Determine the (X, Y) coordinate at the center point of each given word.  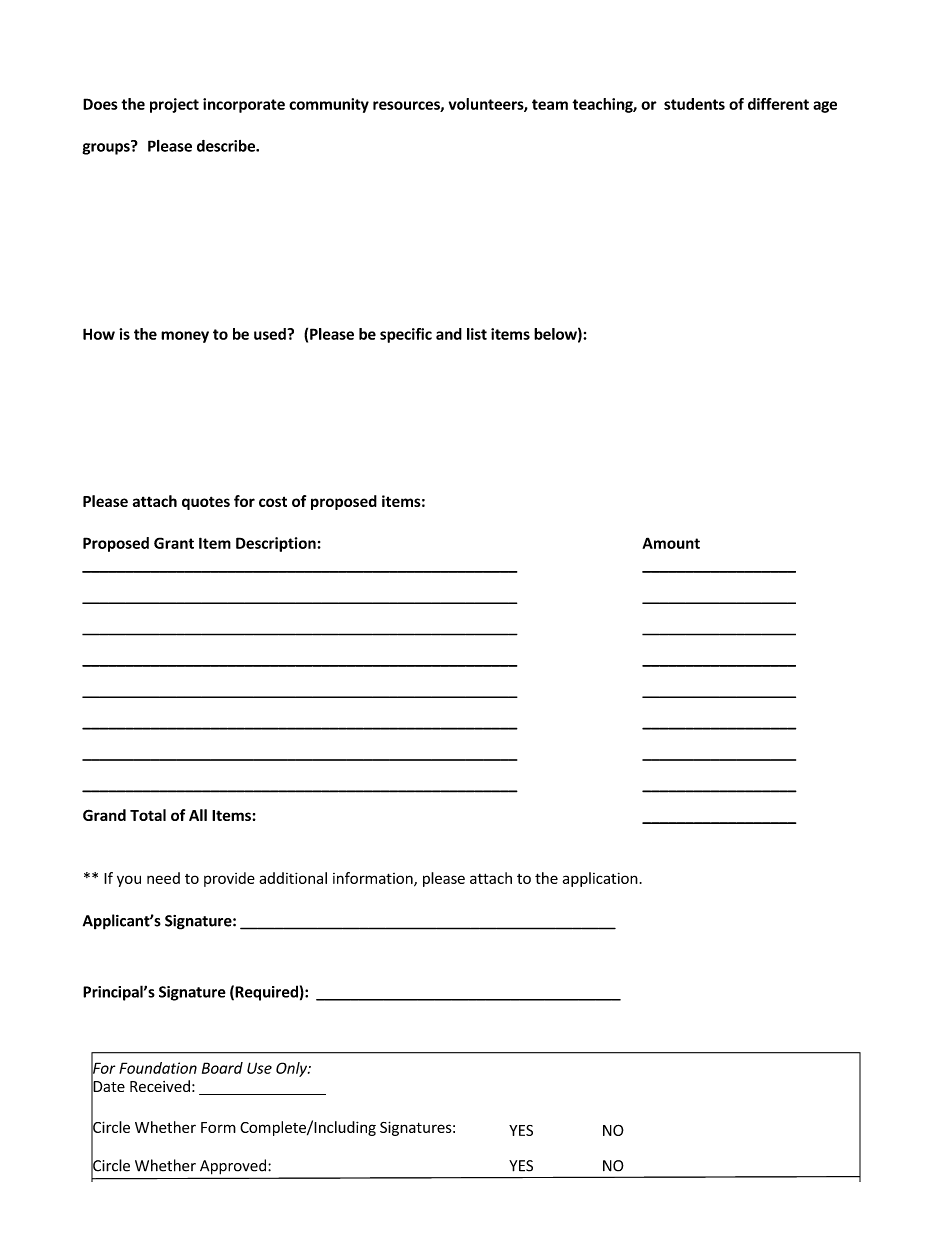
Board (222, 1068)
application (600, 879)
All (198, 815)
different (778, 104)
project (174, 105)
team (550, 104)
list (477, 334)
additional (293, 878)
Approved (233, 1166)
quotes (206, 503)
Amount (671, 543)
